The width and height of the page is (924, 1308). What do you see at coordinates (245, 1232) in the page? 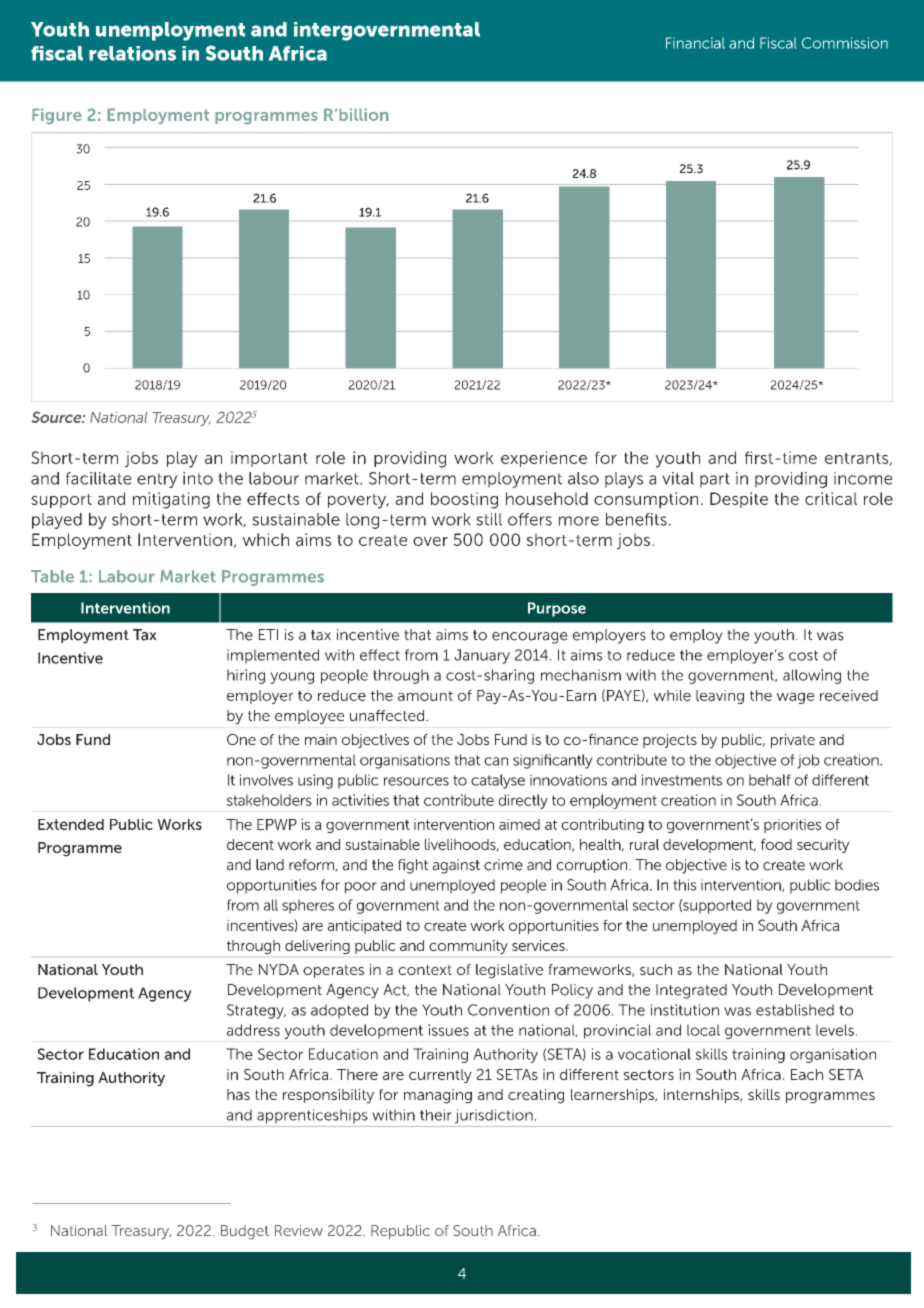
I see `Budget` at bounding box center [245, 1232].
